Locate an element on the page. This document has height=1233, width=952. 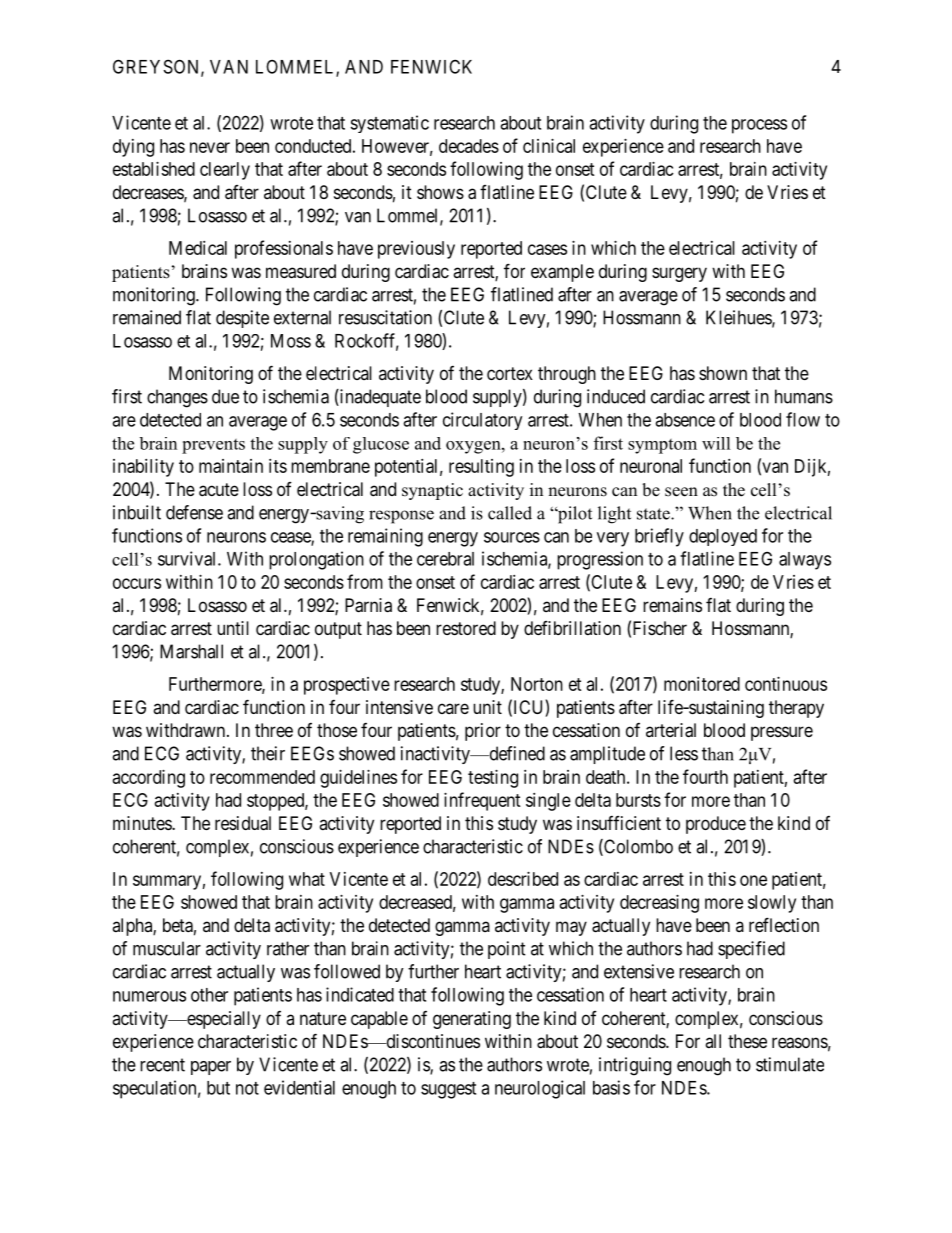
process is located at coordinates (759, 126).
